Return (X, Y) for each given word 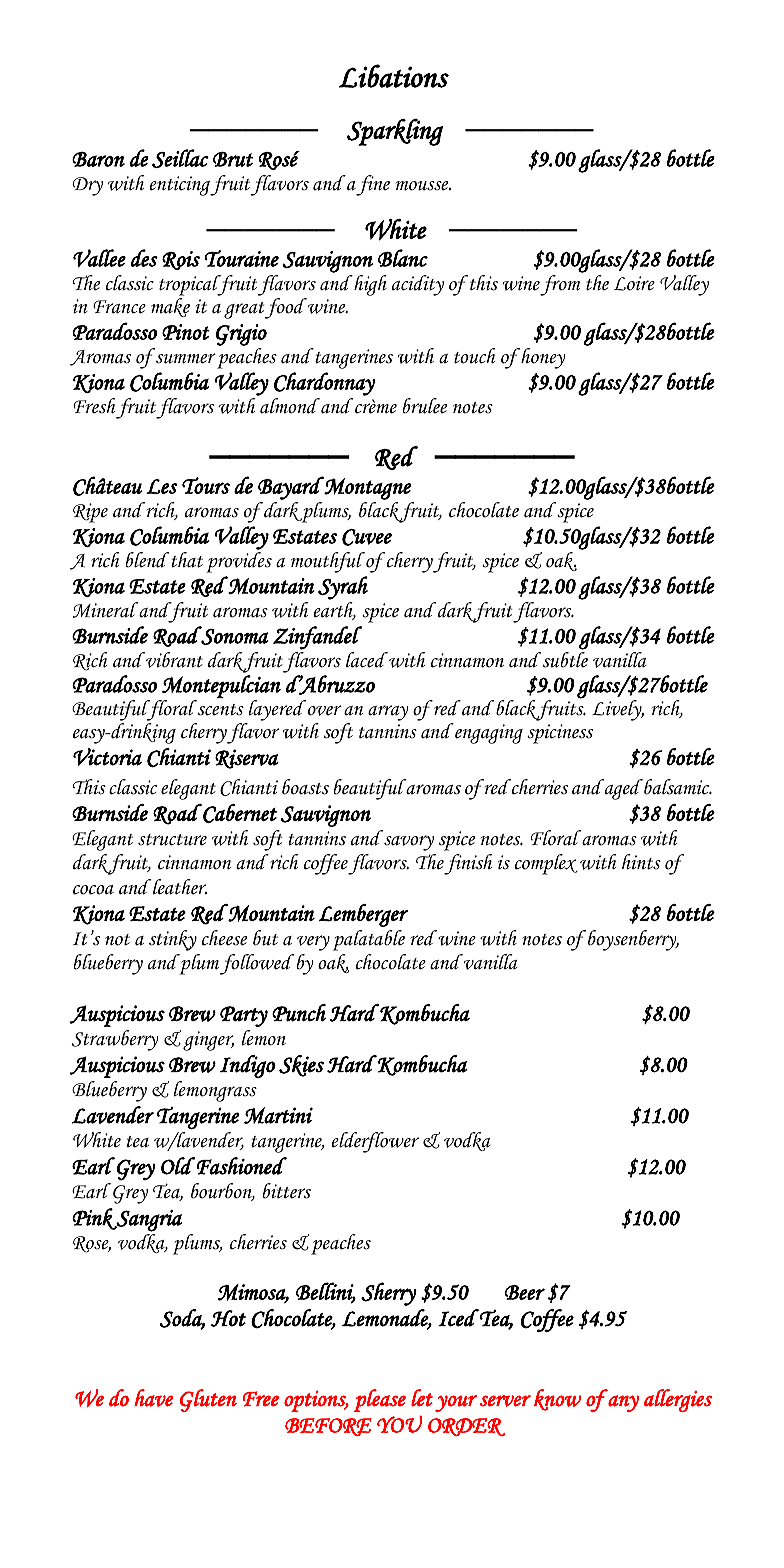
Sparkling (395, 132)
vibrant (173, 660)
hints (641, 862)
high (369, 285)
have (153, 1398)
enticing (180, 186)
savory (409, 843)
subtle (564, 660)
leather (180, 887)
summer (186, 358)
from (560, 285)
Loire (634, 283)
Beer (525, 1292)
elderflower (375, 1142)
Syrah (343, 588)
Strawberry (114, 1040)
